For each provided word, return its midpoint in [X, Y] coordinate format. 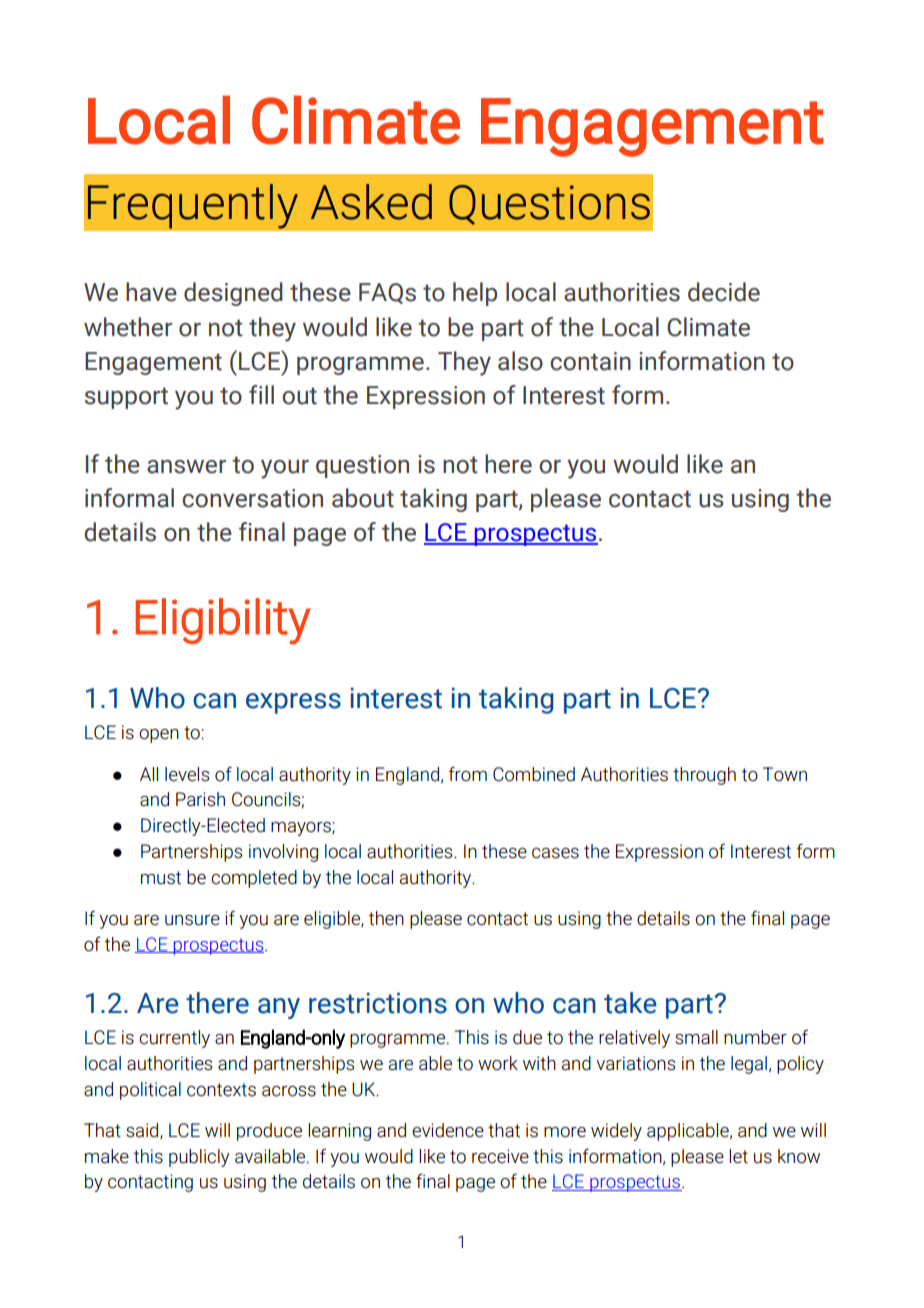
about [363, 498]
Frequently [193, 206]
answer [186, 467]
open [159, 736]
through [704, 776]
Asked [371, 202]
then [386, 918]
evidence [448, 1130]
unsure [192, 920]
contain [590, 361]
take [630, 1003]
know [799, 1156]
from [468, 774]
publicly [199, 1158]
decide [724, 292]
